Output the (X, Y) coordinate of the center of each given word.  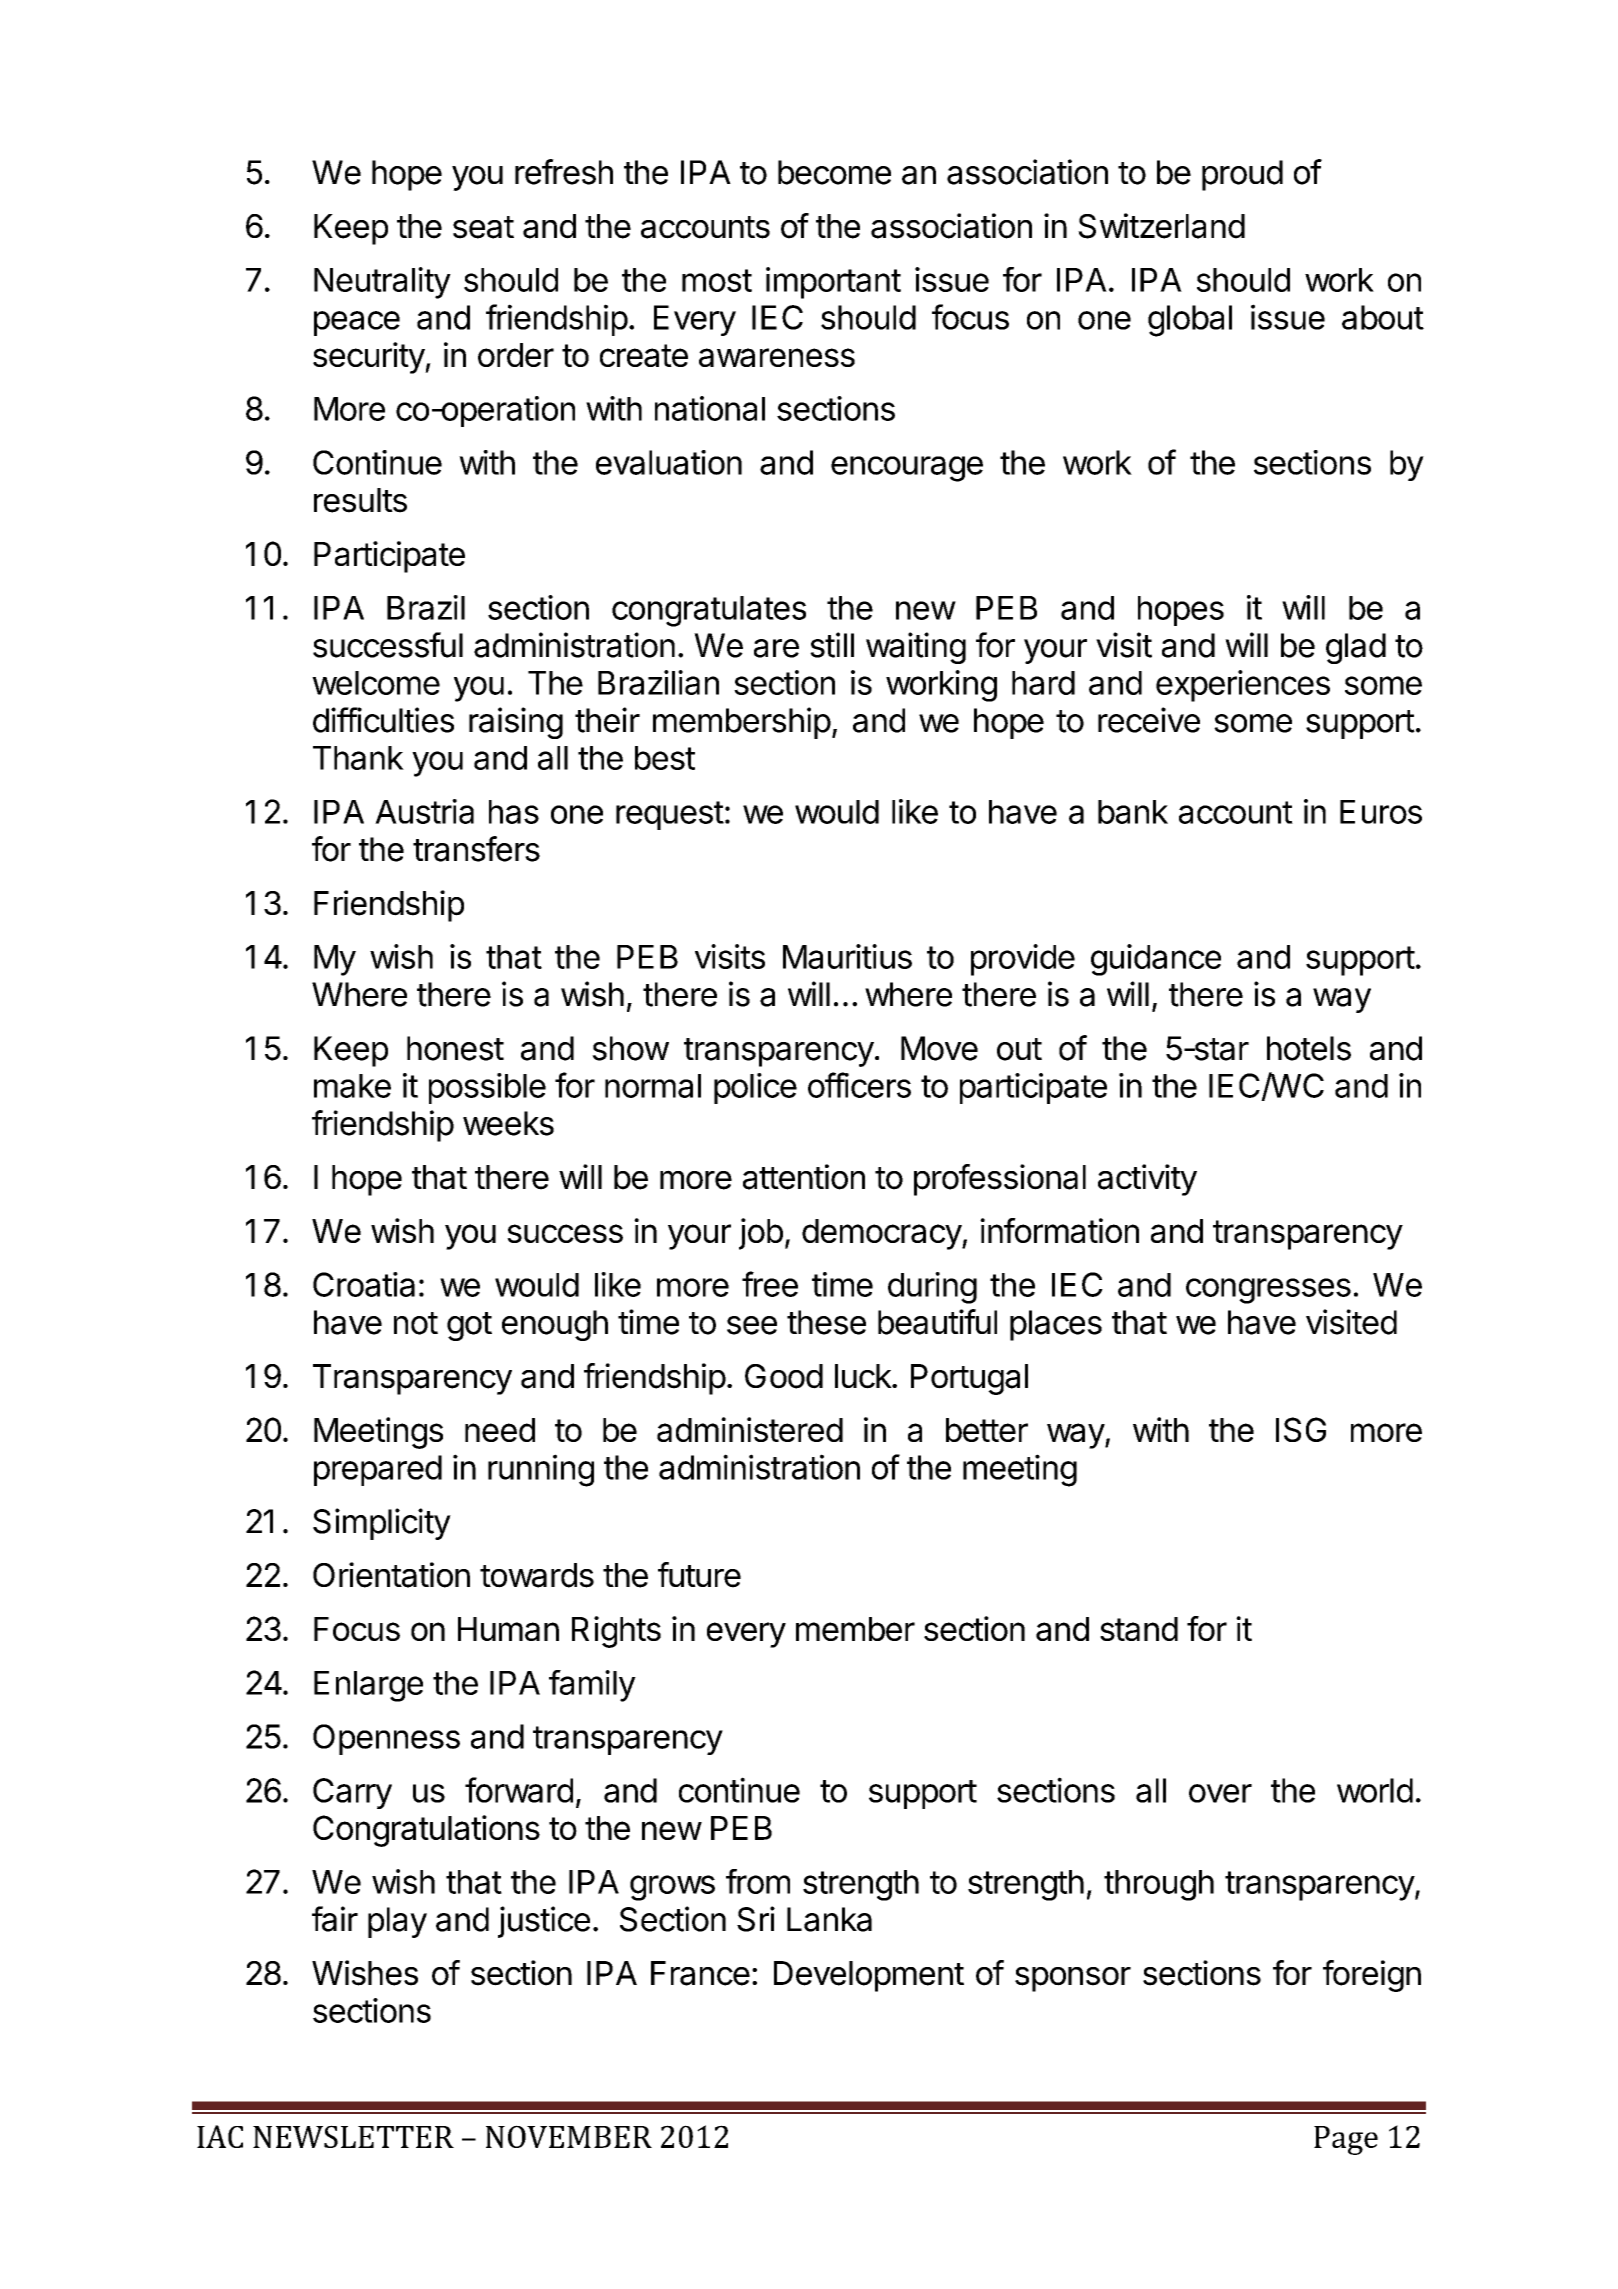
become (834, 172)
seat (483, 227)
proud (1242, 175)
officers (859, 1085)
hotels (1309, 1048)
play (397, 1922)
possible (487, 1088)
